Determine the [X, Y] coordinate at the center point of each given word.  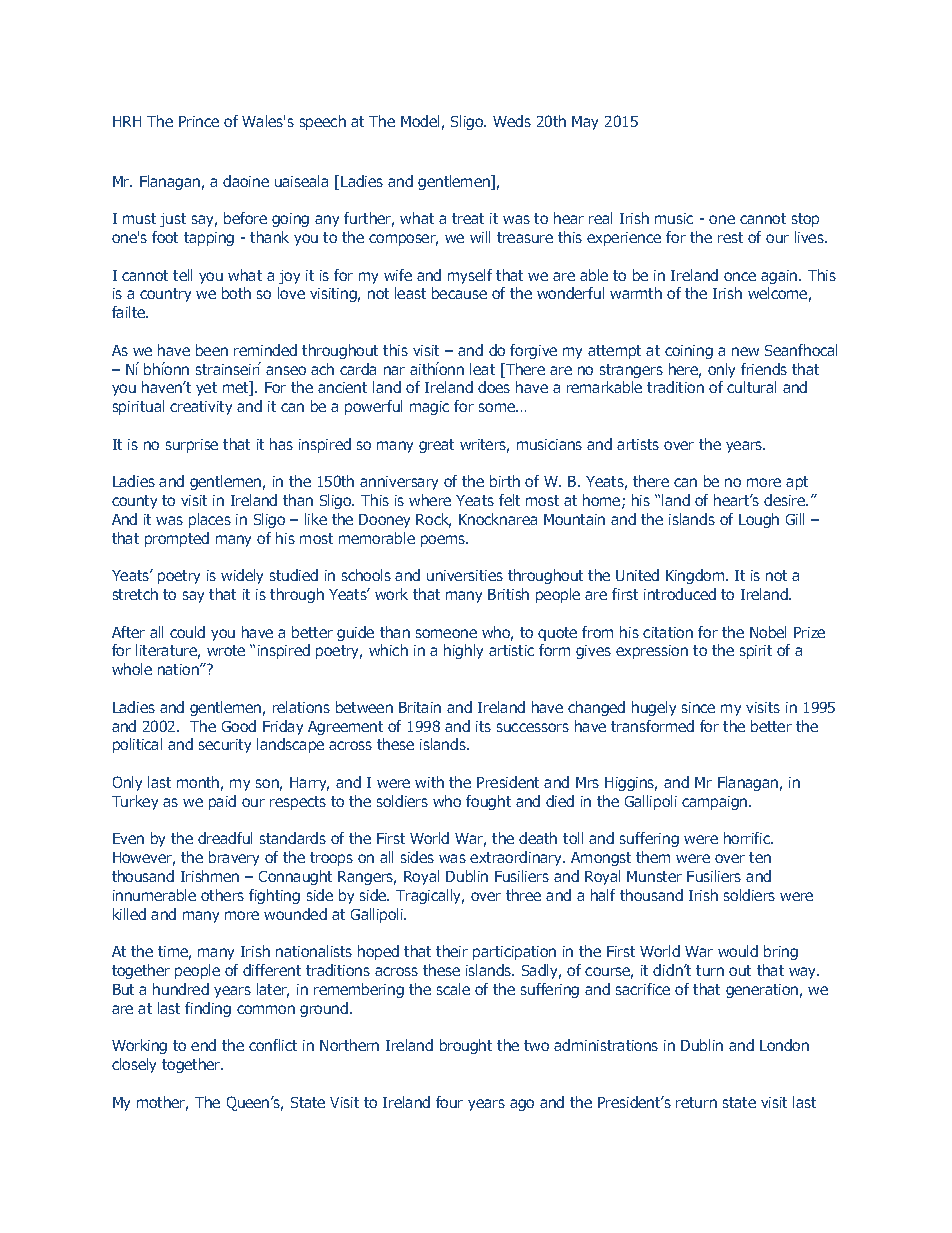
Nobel [768, 632]
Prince [199, 121]
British [508, 594]
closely [134, 1065]
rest [730, 237]
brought [466, 1046]
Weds [512, 121]
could [187, 632]
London [784, 1045]
